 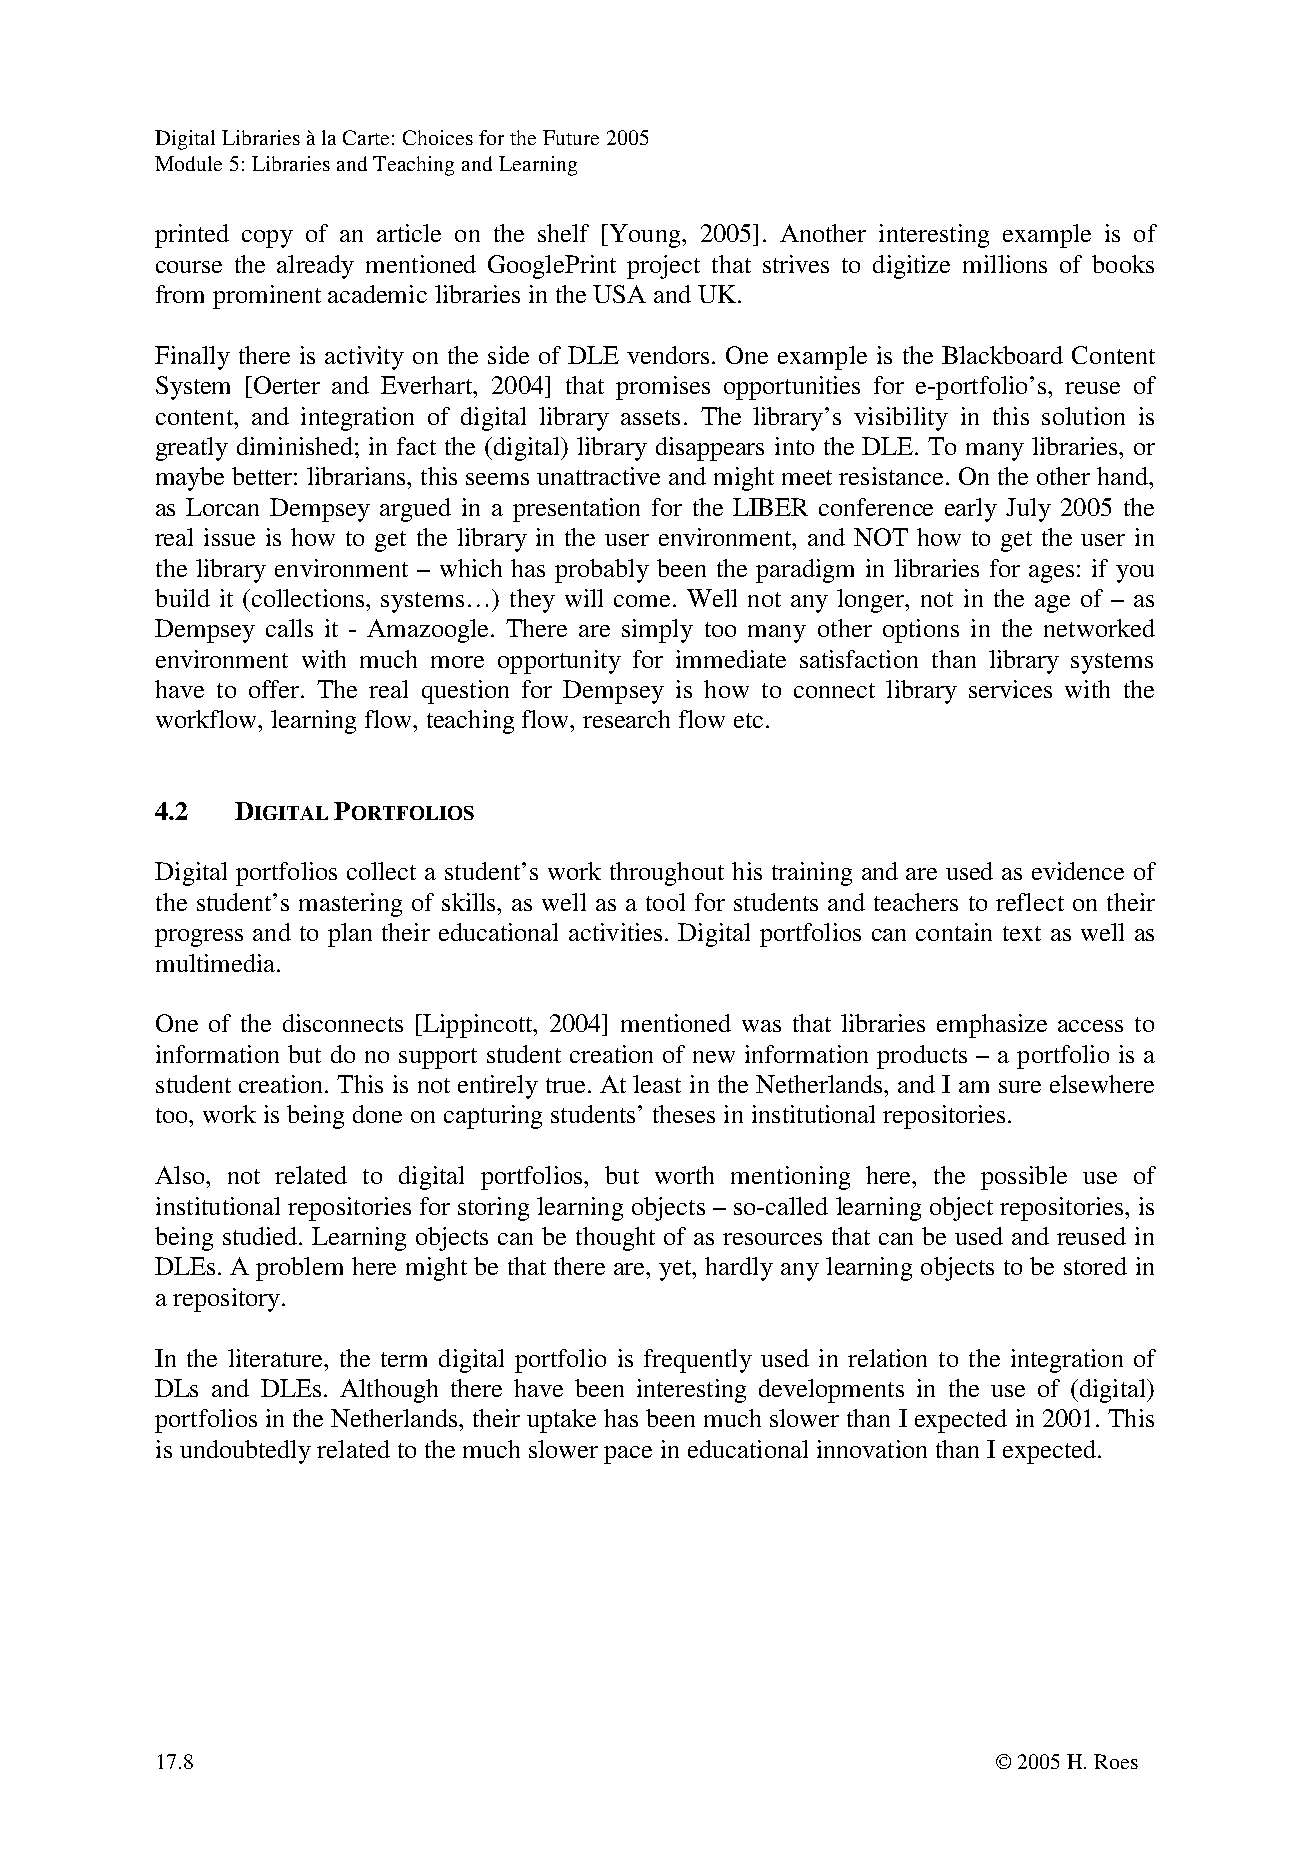 I want to click on throughout, so click(x=667, y=874).
